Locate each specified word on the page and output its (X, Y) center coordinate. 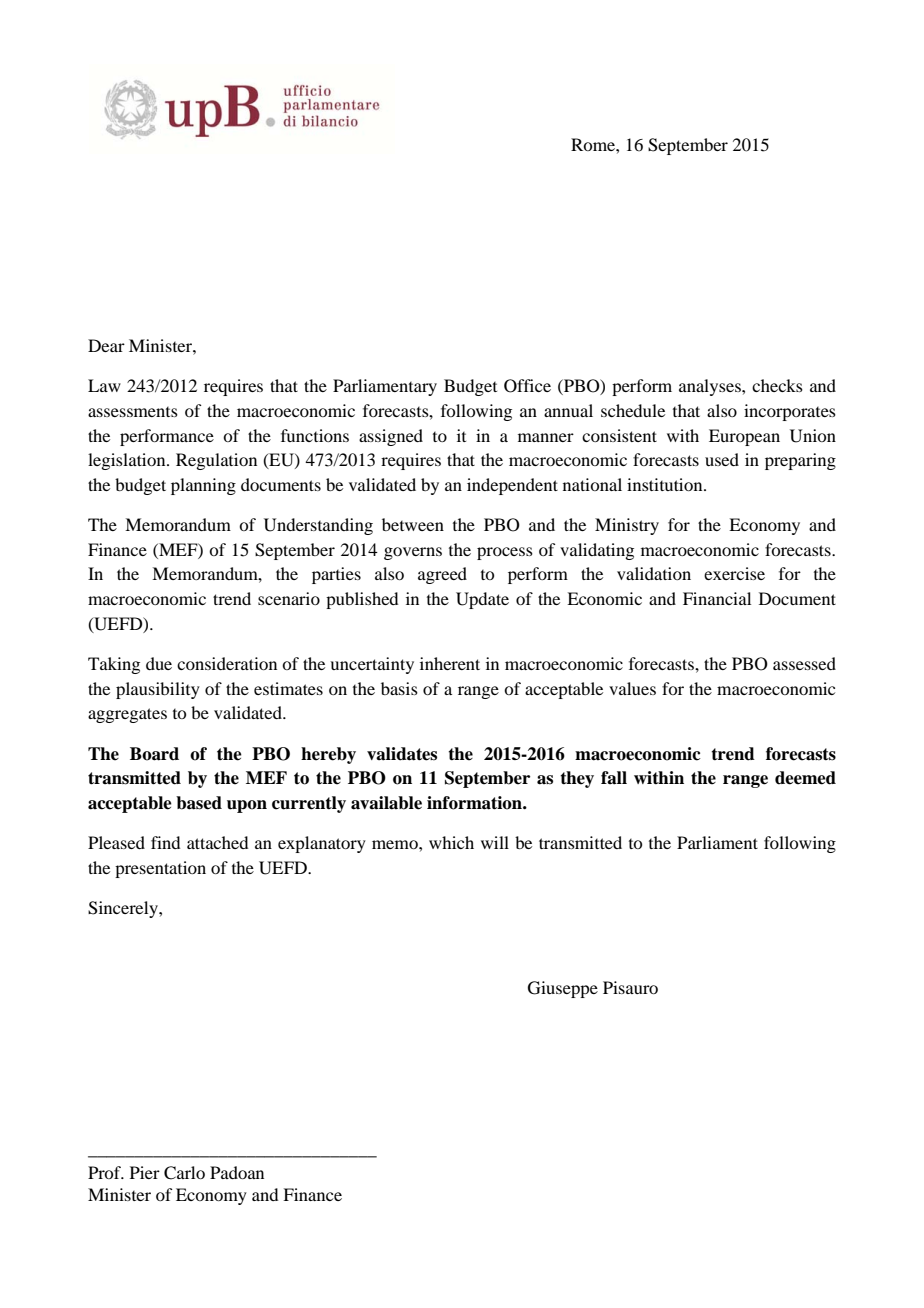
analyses (711, 387)
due (159, 663)
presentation (160, 869)
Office (527, 386)
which (451, 842)
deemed (805, 778)
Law (104, 385)
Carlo (184, 1173)
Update (482, 600)
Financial (717, 598)
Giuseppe (563, 989)
